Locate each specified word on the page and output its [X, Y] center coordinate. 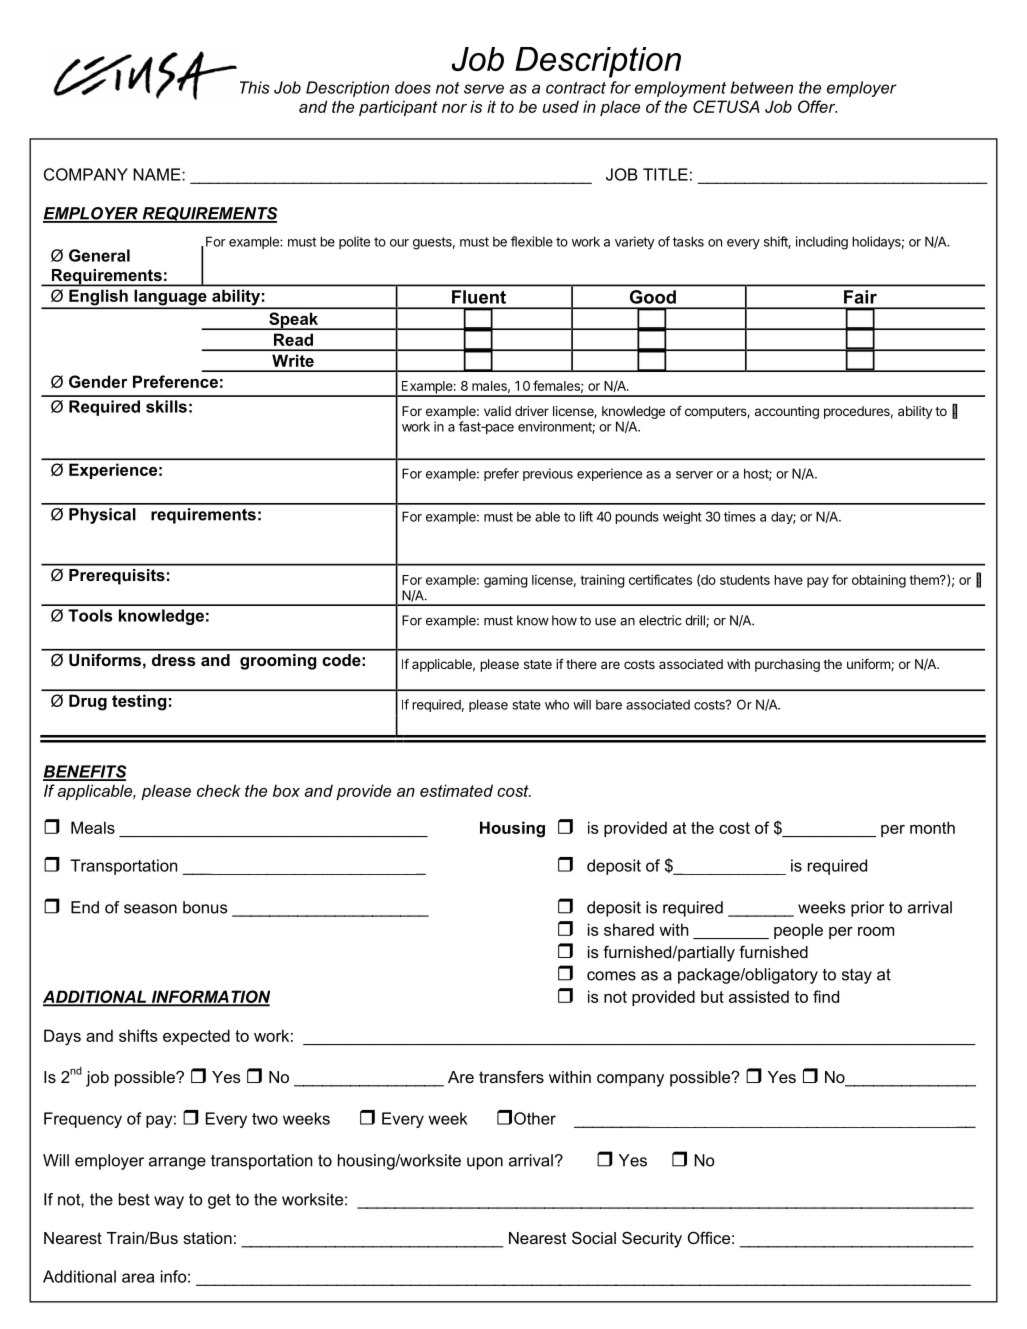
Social [594, 1237]
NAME [158, 174]
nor [454, 108]
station [207, 1238]
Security [652, 1239]
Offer [817, 106]
